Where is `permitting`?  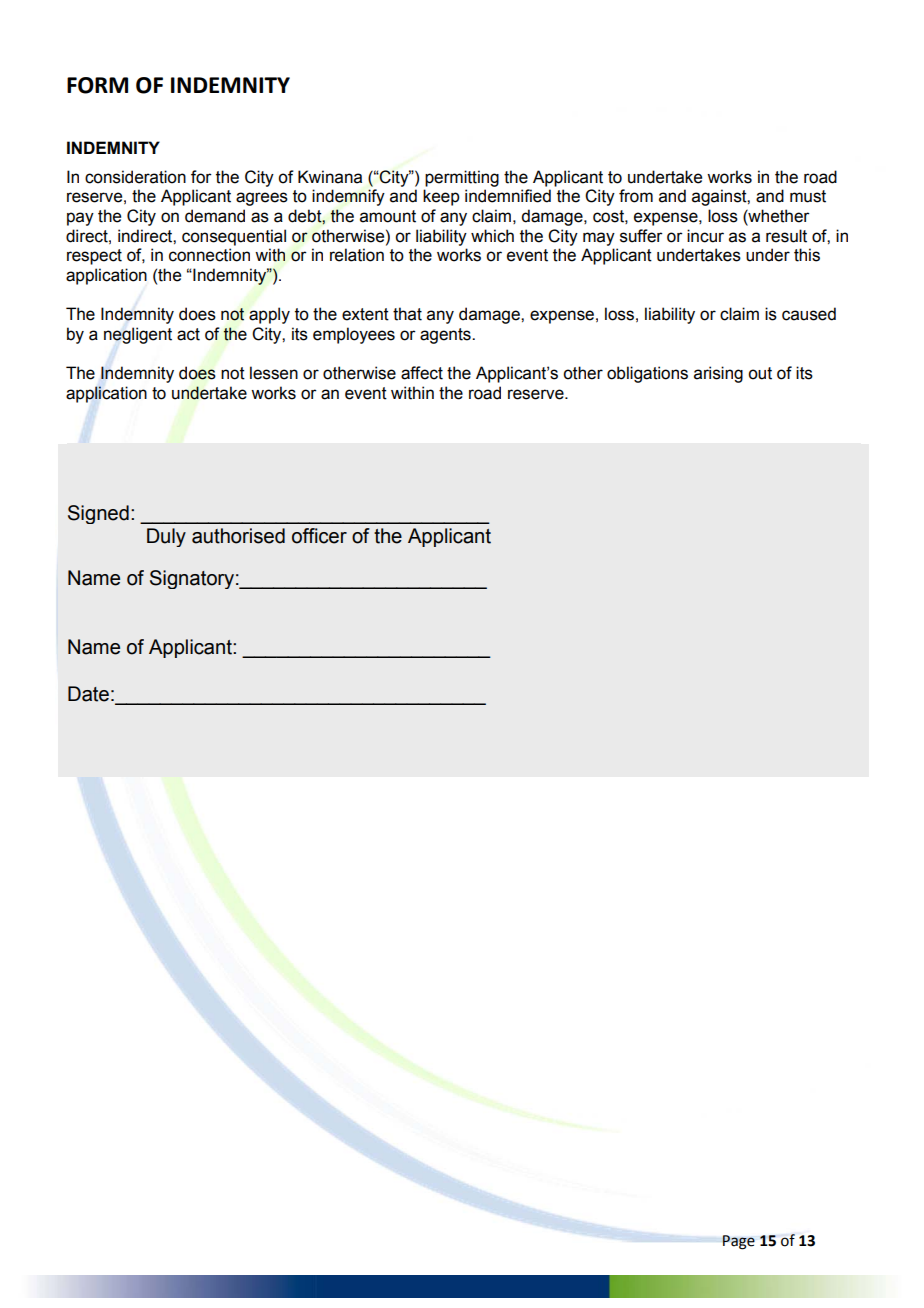 permitting is located at coordinates (462, 178).
